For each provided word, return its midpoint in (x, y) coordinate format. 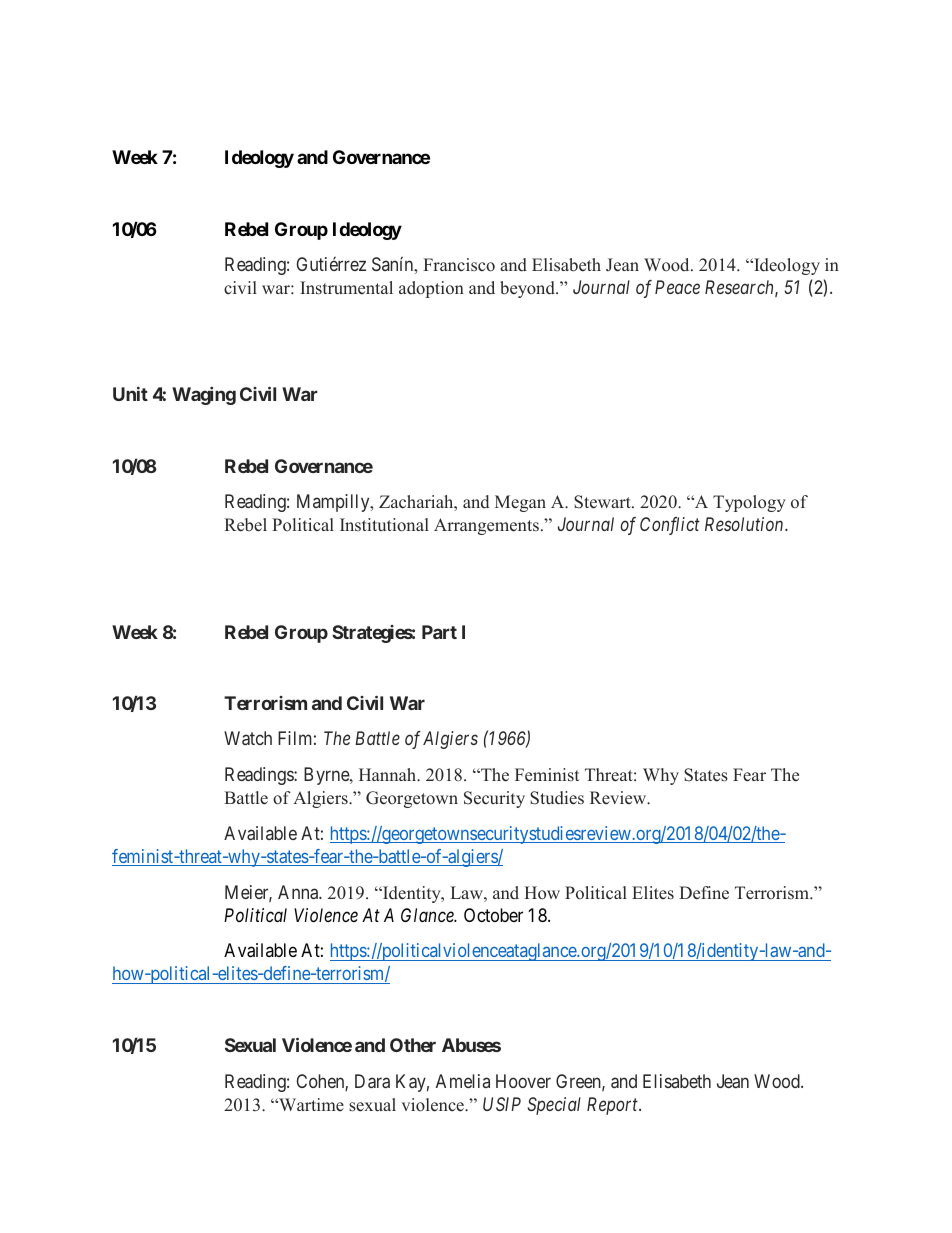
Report (613, 1106)
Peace (677, 287)
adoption (431, 289)
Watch (248, 738)
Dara (372, 1081)
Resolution (745, 524)
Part (439, 632)
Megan (520, 503)
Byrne (327, 776)
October (493, 915)
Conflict (670, 526)
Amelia (463, 1081)
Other (413, 1045)
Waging (204, 396)
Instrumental (346, 288)
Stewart (603, 502)
